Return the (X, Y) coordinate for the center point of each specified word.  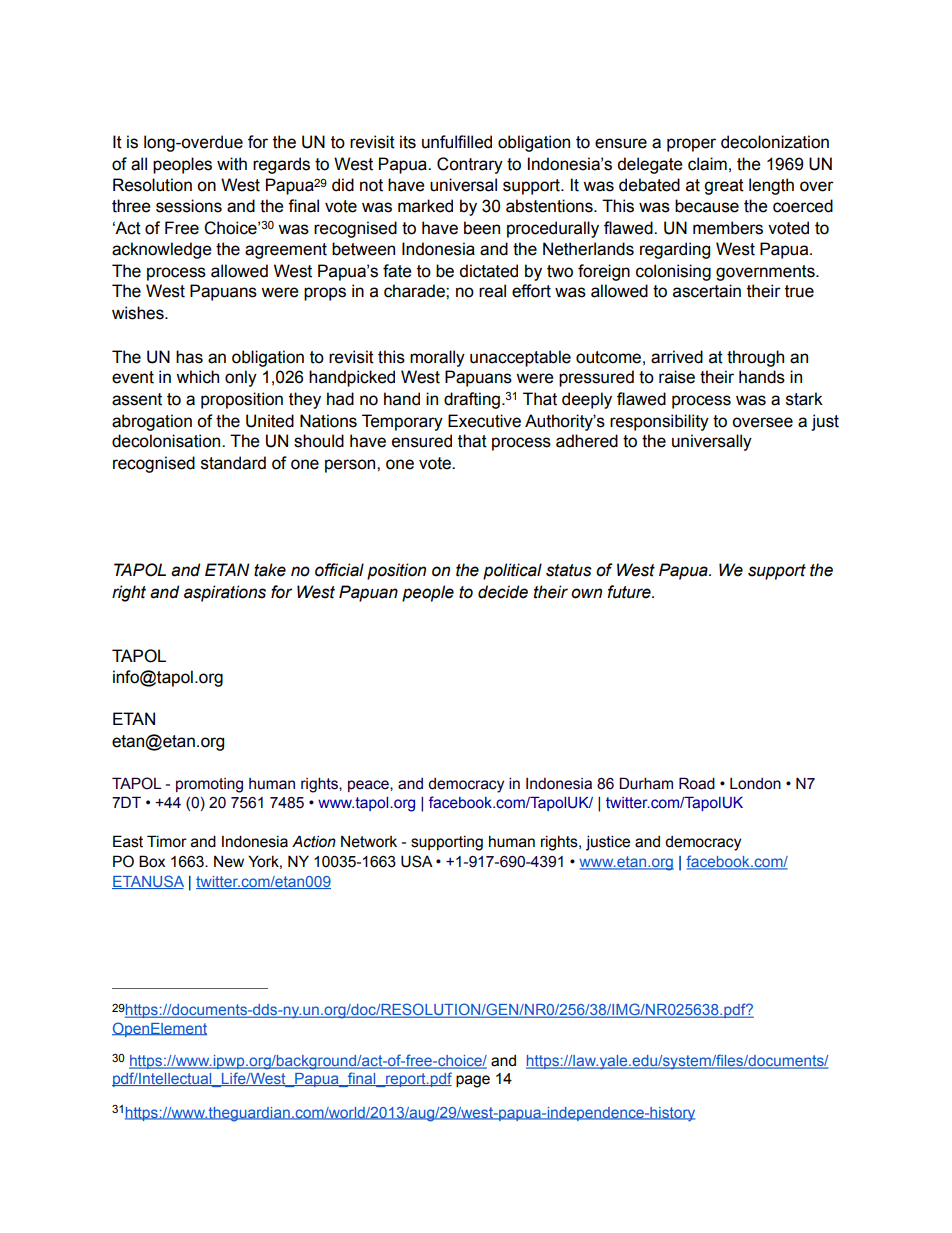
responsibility (659, 422)
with (232, 164)
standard (233, 463)
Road (697, 783)
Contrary (470, 165)
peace (369, 786)
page (473, 1081)
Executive (484, 421)
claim (707, 164)
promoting (209, 785)
